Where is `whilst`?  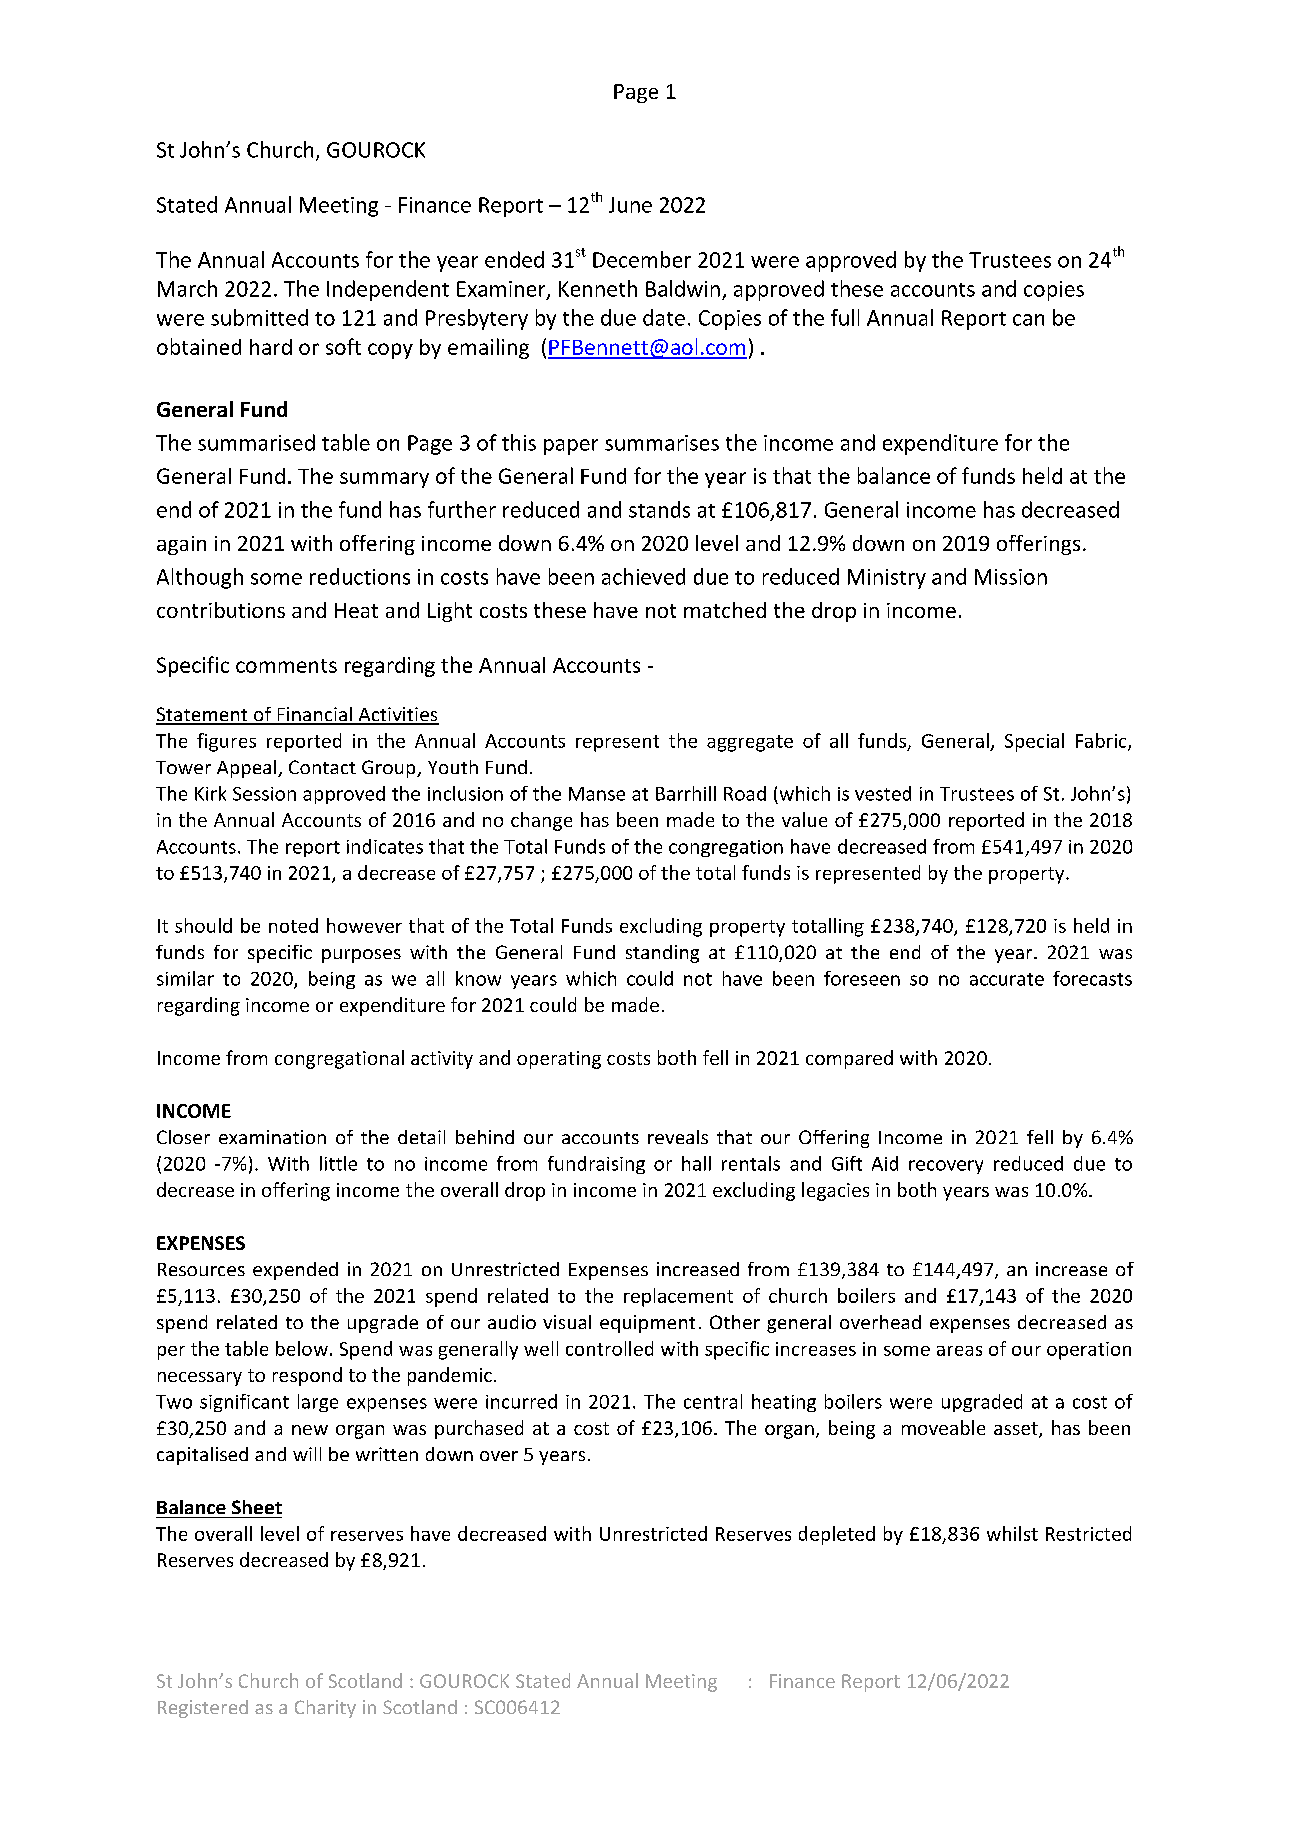 whilst is located at coordinates (1012, 1533).
